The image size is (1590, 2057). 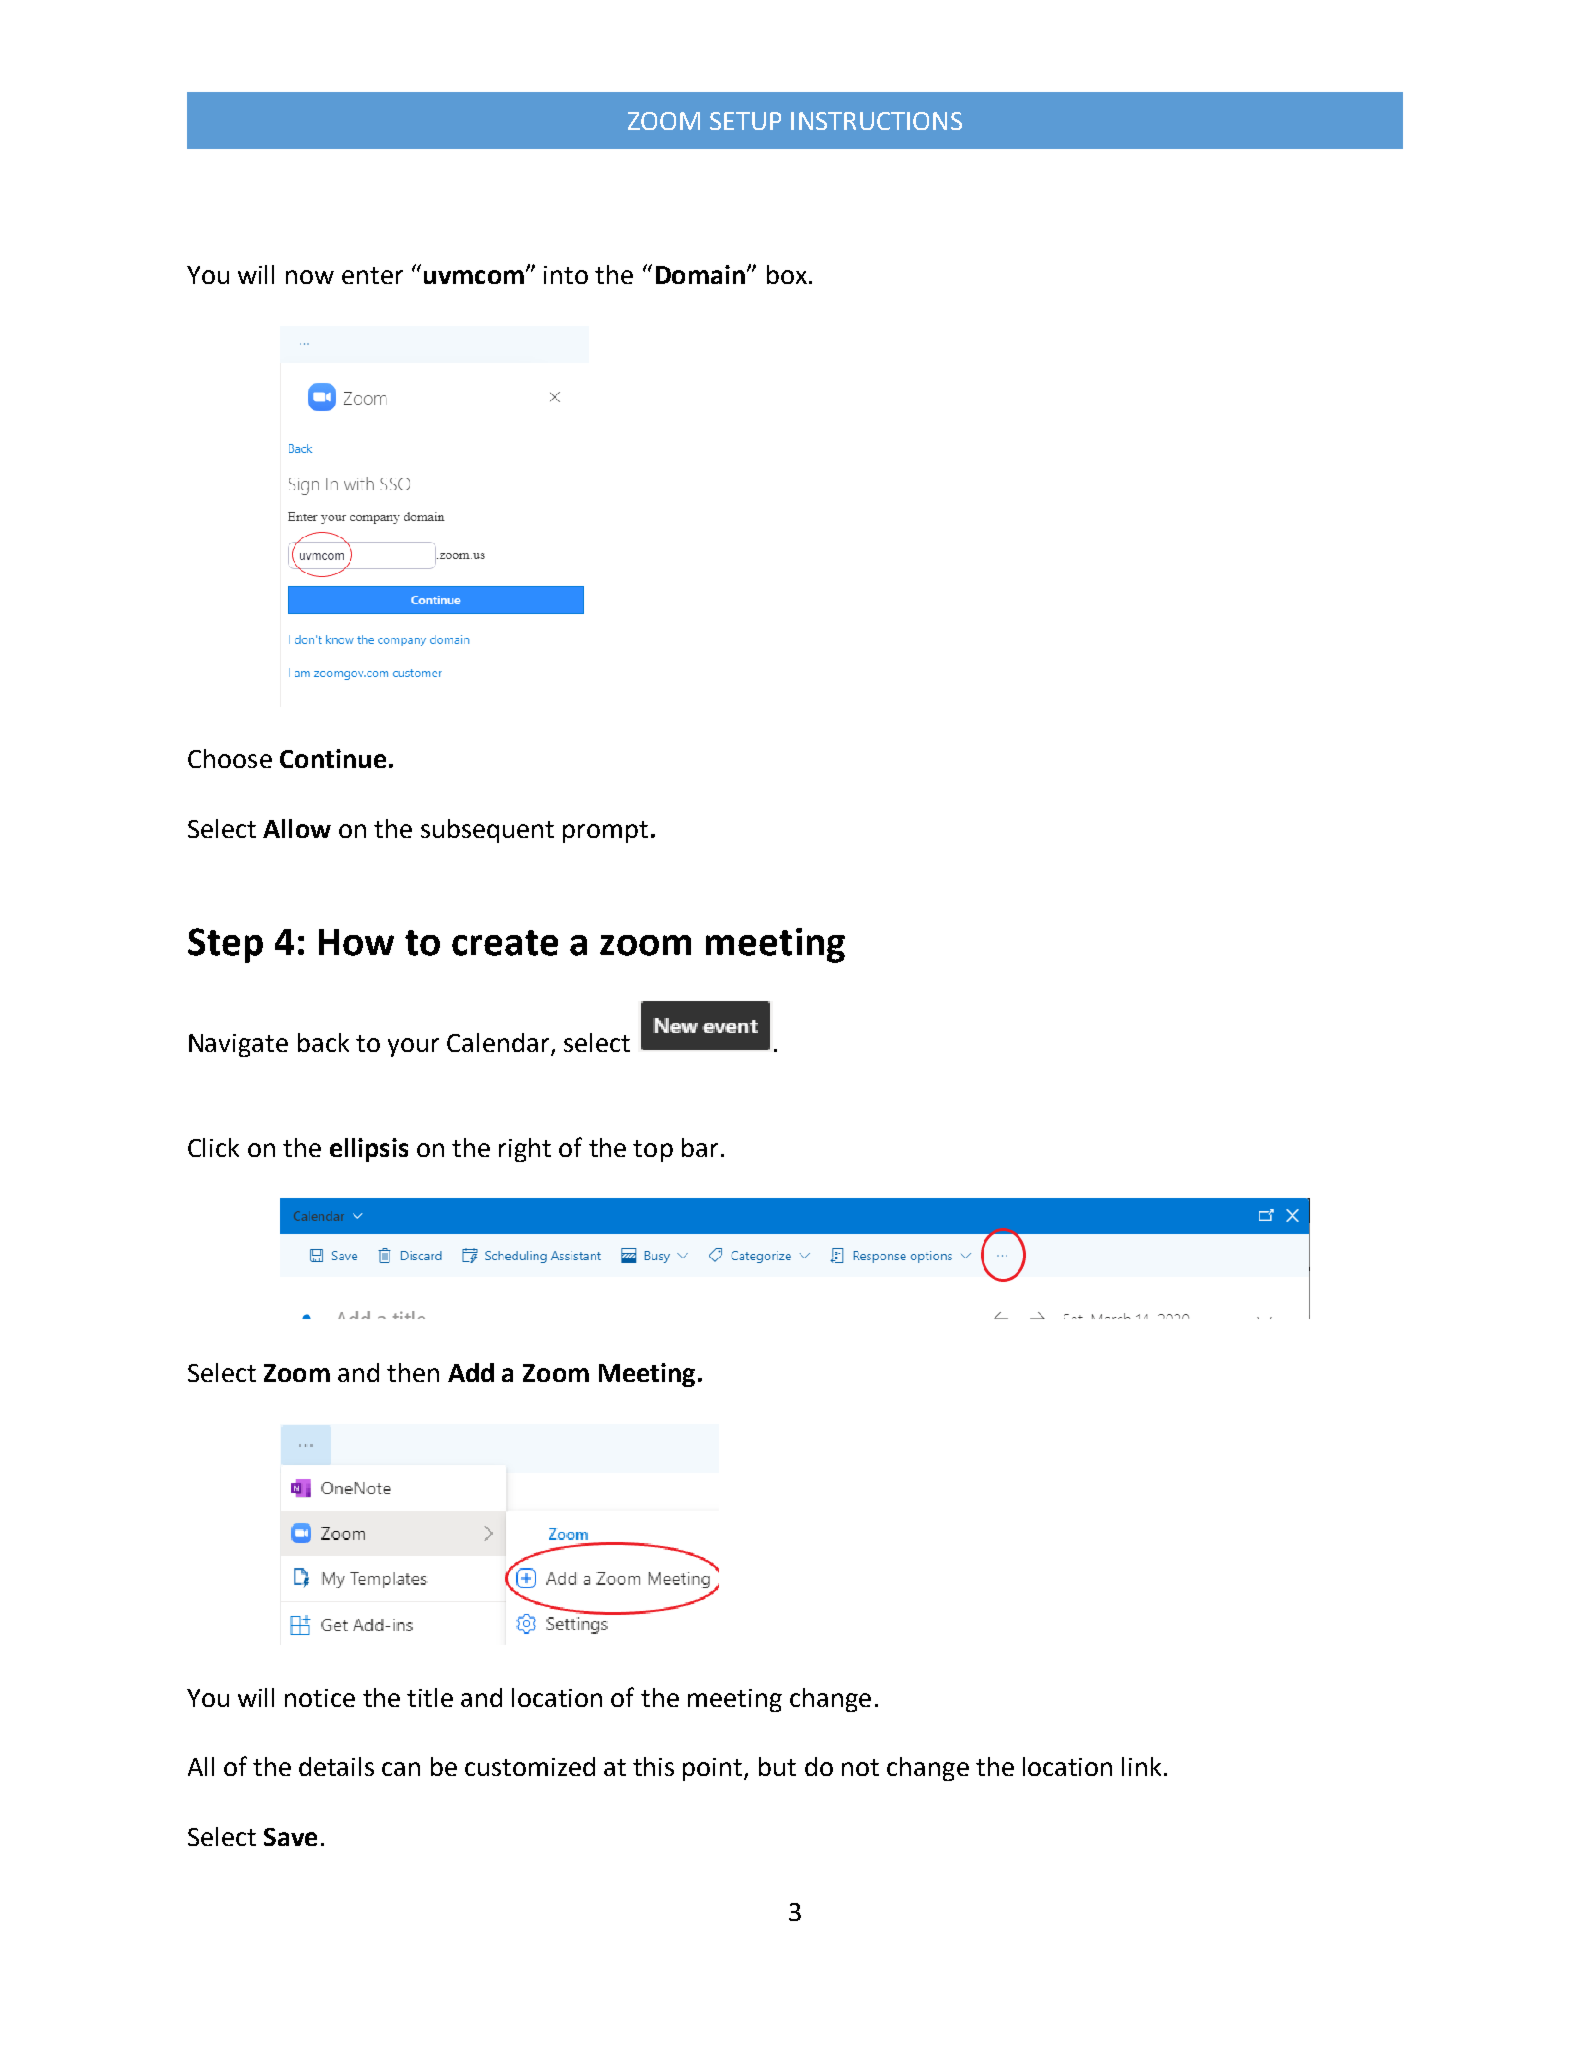 I want to click on details, so click(x=336, y=1766).
